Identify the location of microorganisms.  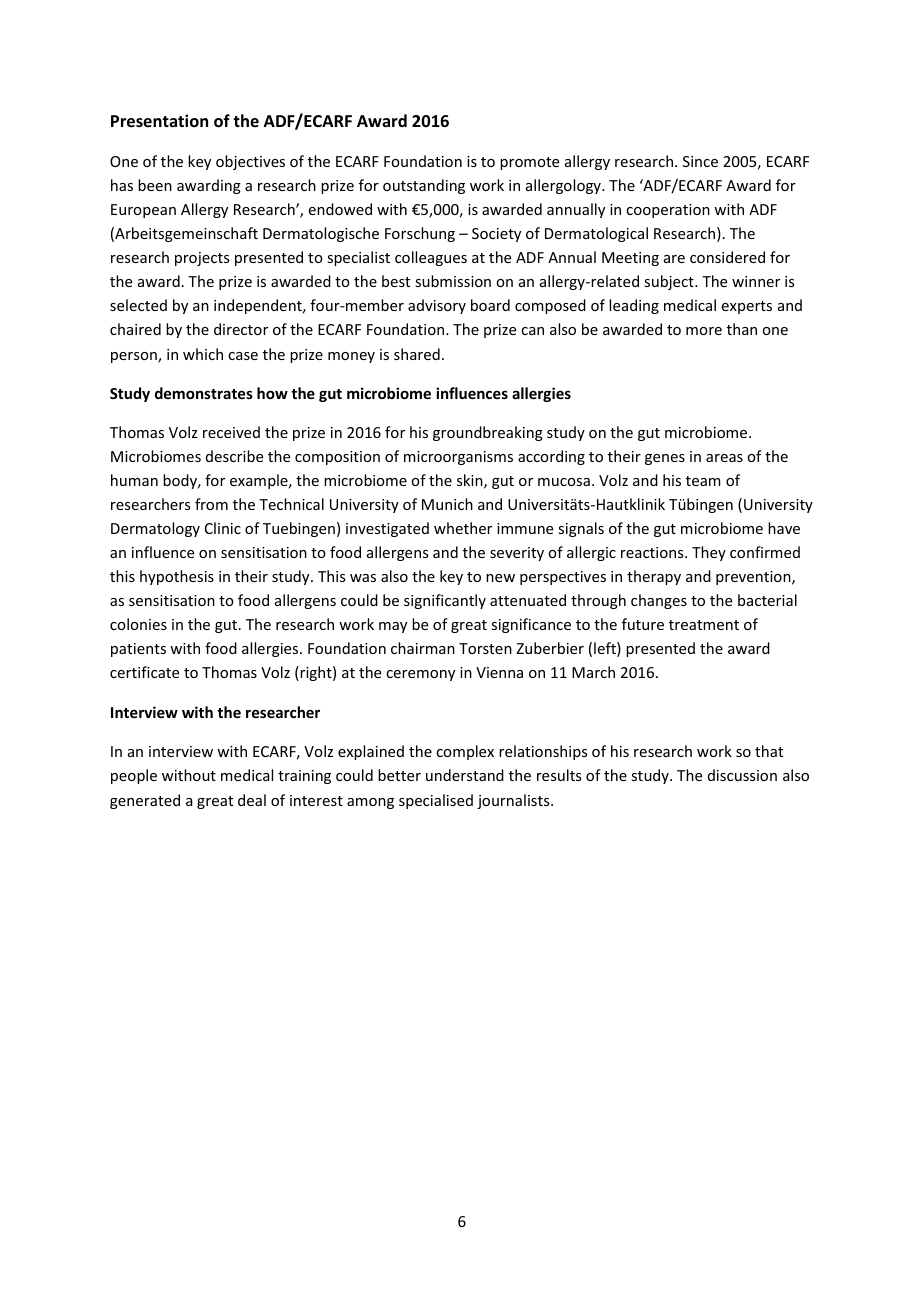
(458, 458).
